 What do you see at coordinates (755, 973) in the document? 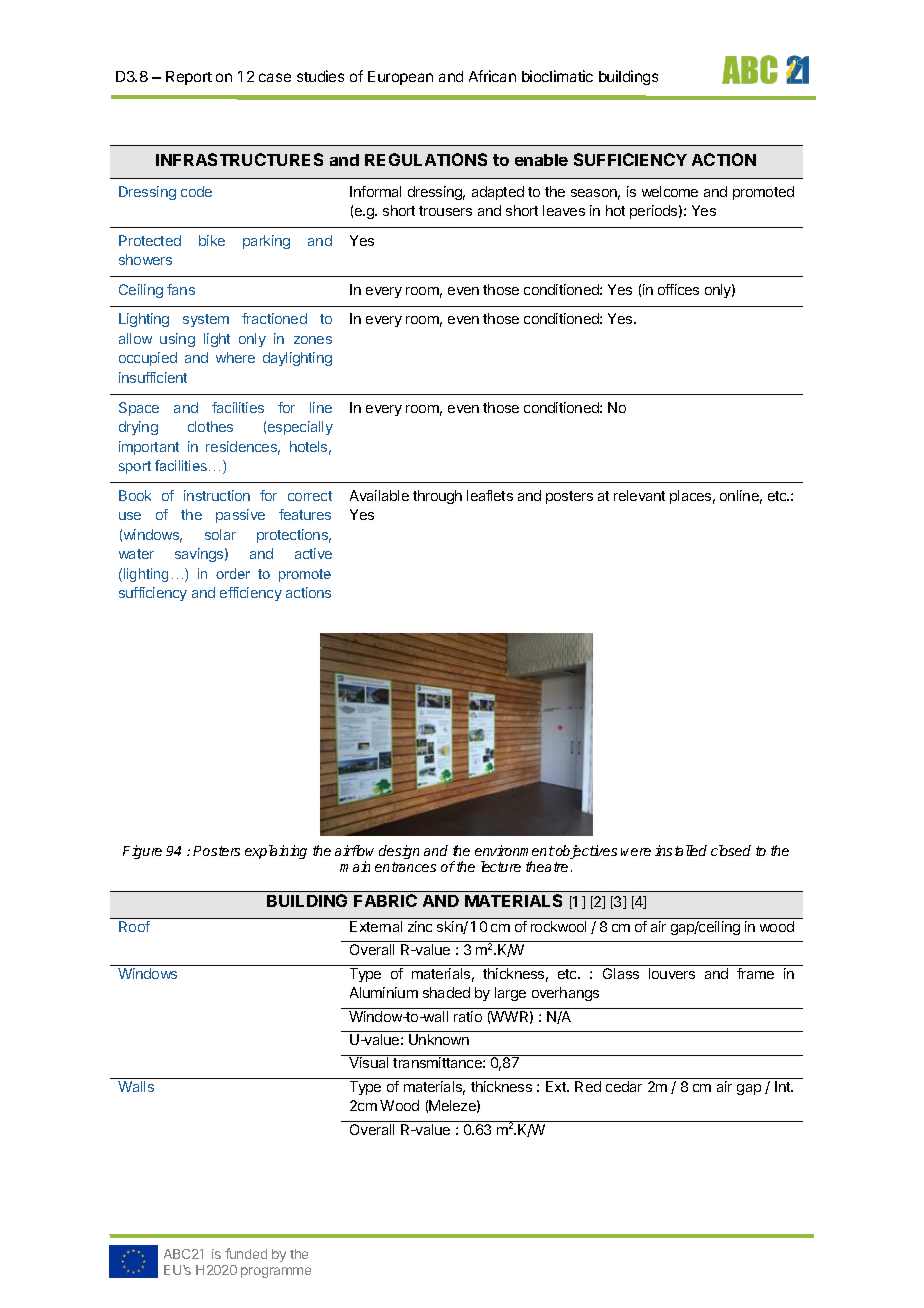
I see `frame` at bounding box center [755, 973].
